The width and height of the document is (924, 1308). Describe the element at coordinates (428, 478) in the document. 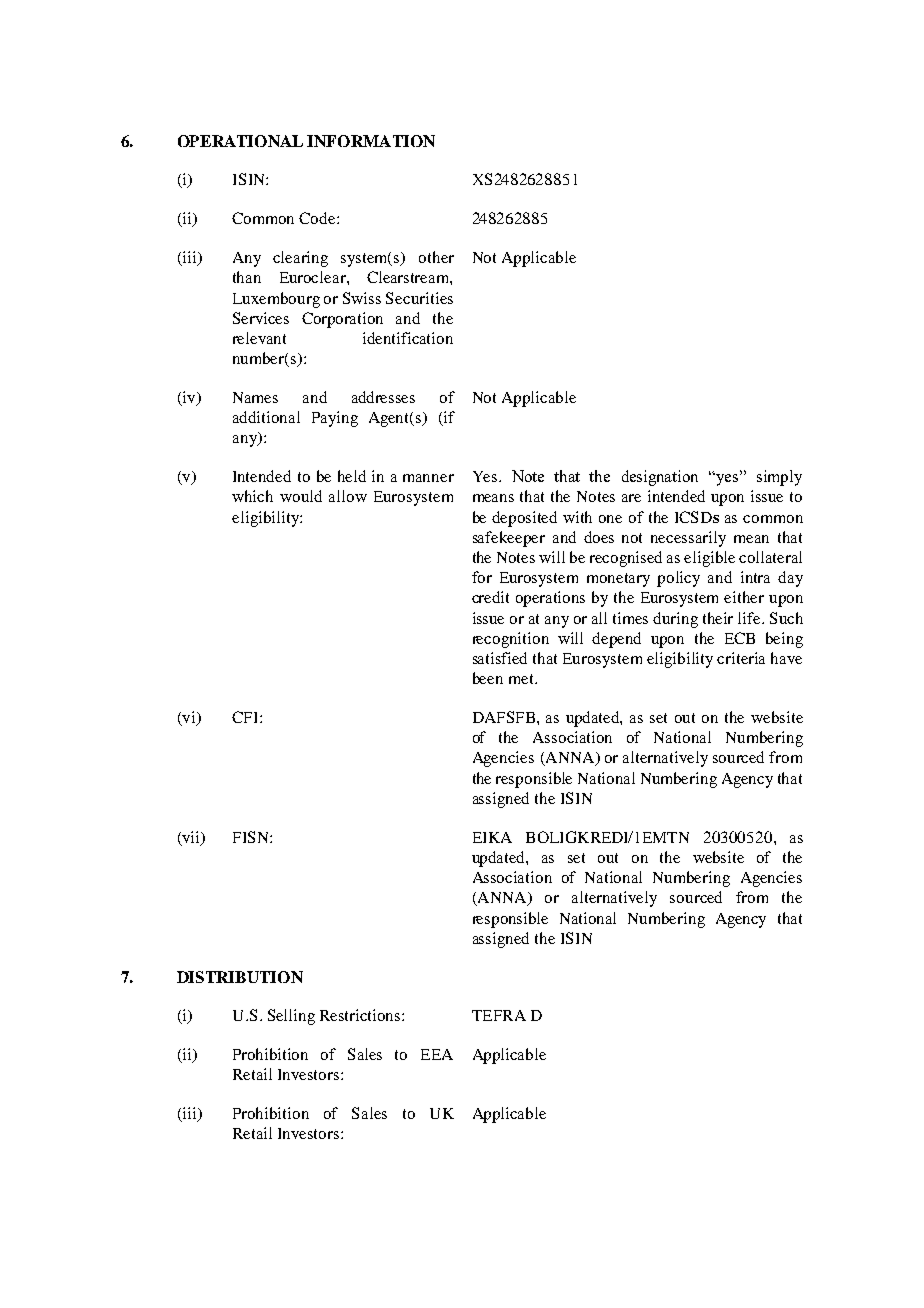

I see `manner` at that location.
